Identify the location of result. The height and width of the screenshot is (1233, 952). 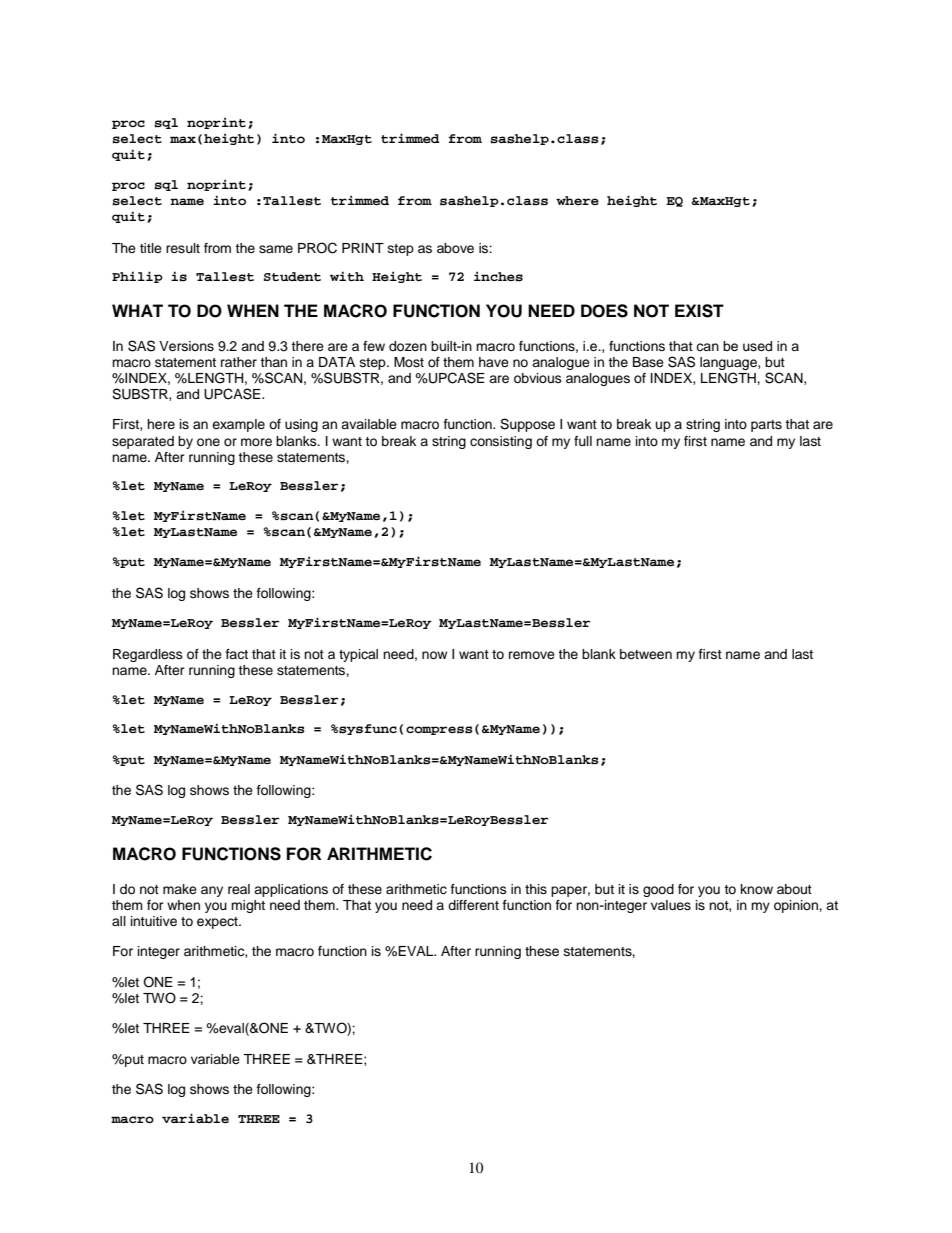
(183, 248).
